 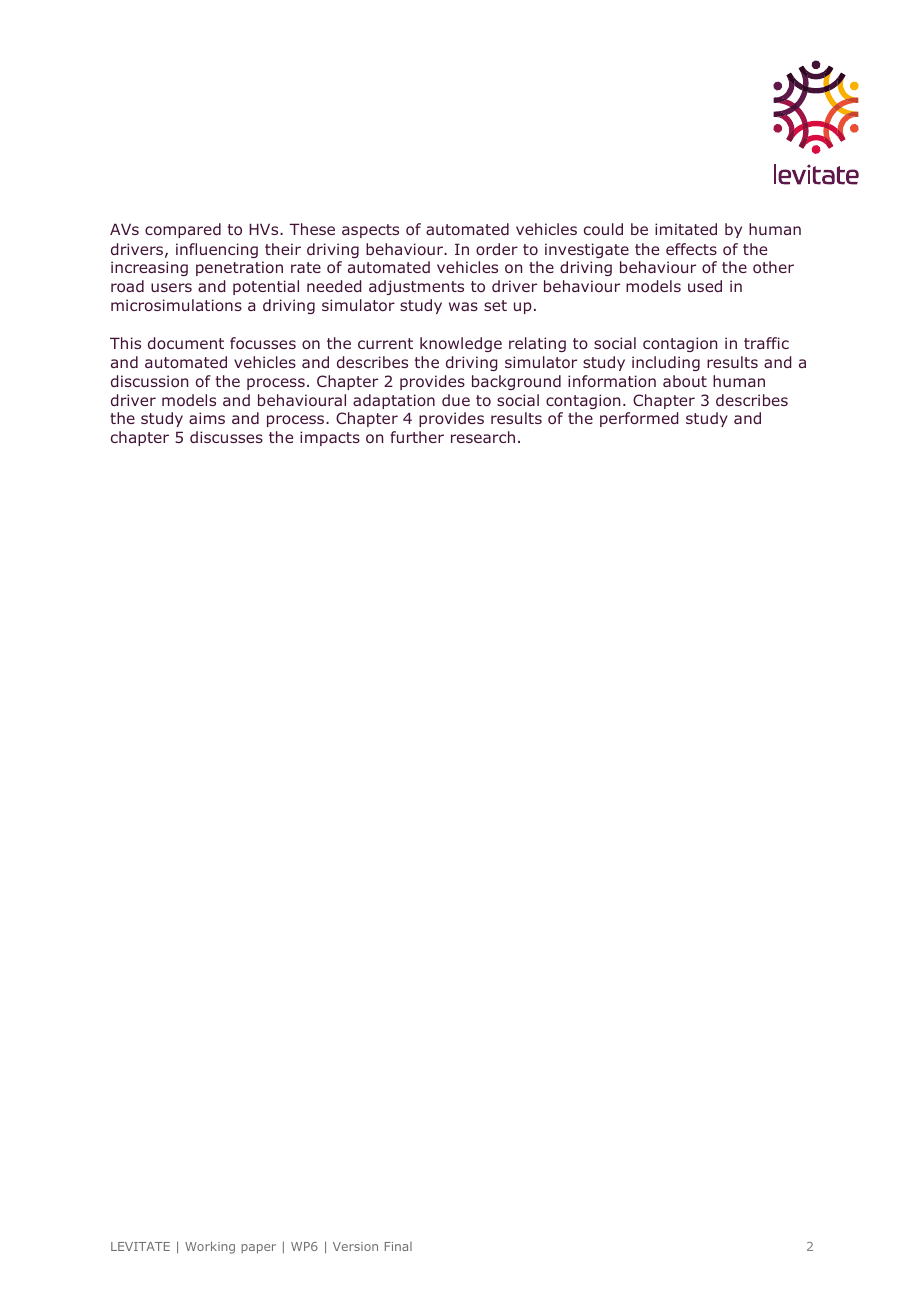 I want to click on Working, so click(x=210, y=1247).
